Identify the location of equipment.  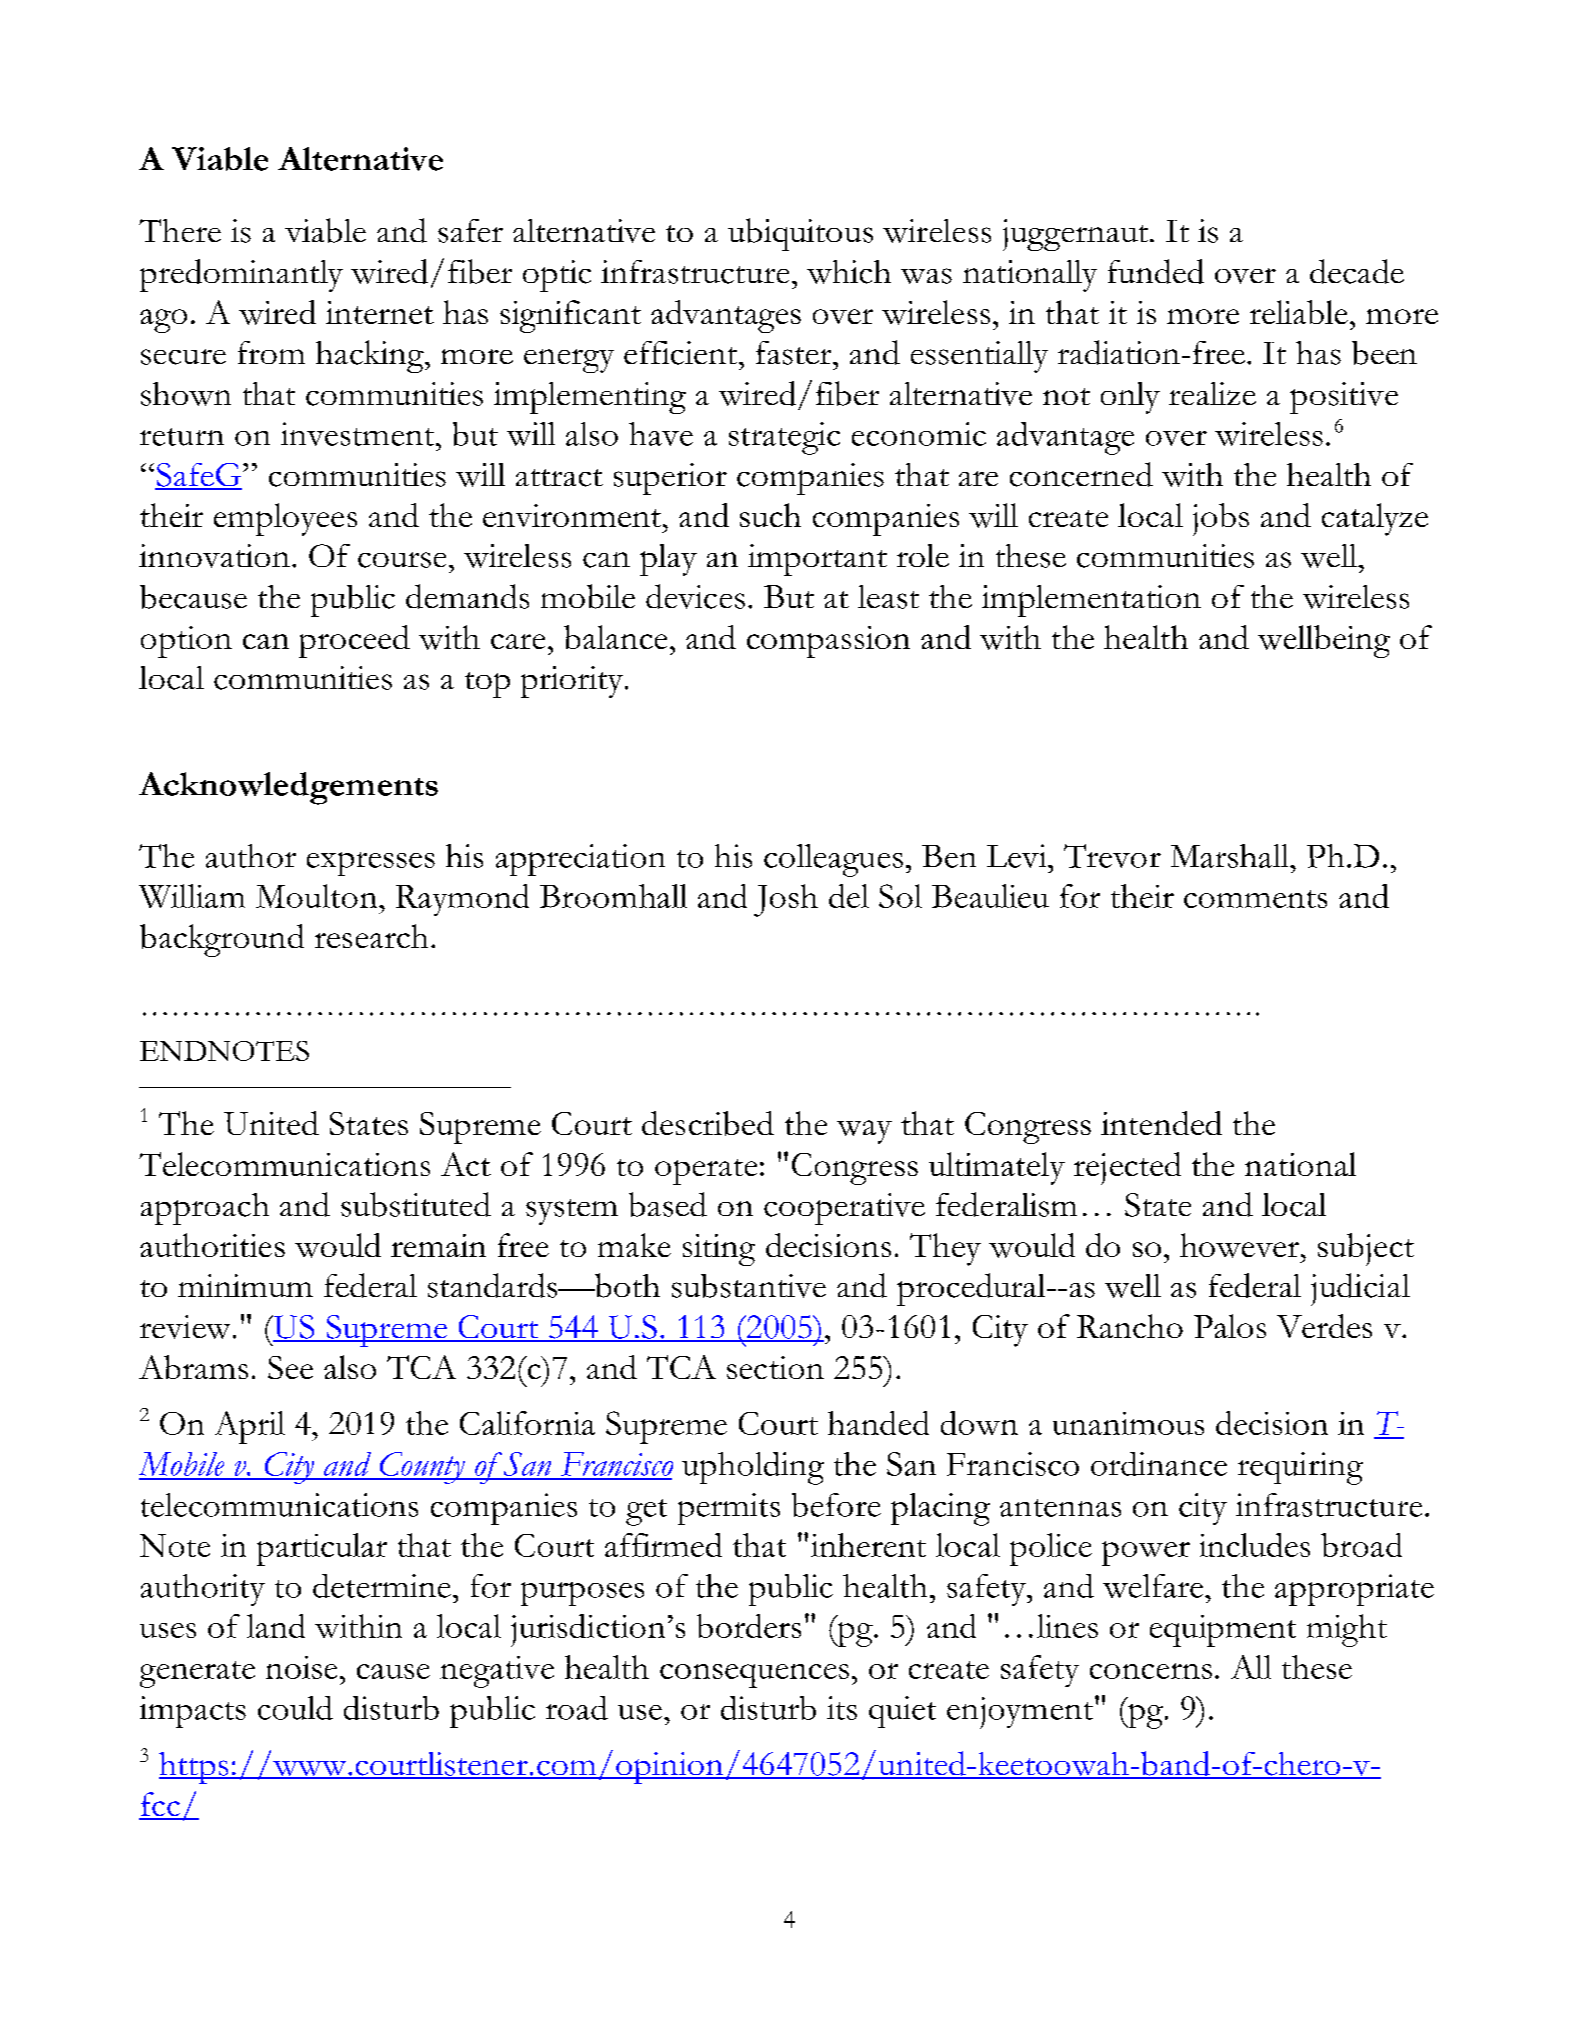
(1223, 1631).
